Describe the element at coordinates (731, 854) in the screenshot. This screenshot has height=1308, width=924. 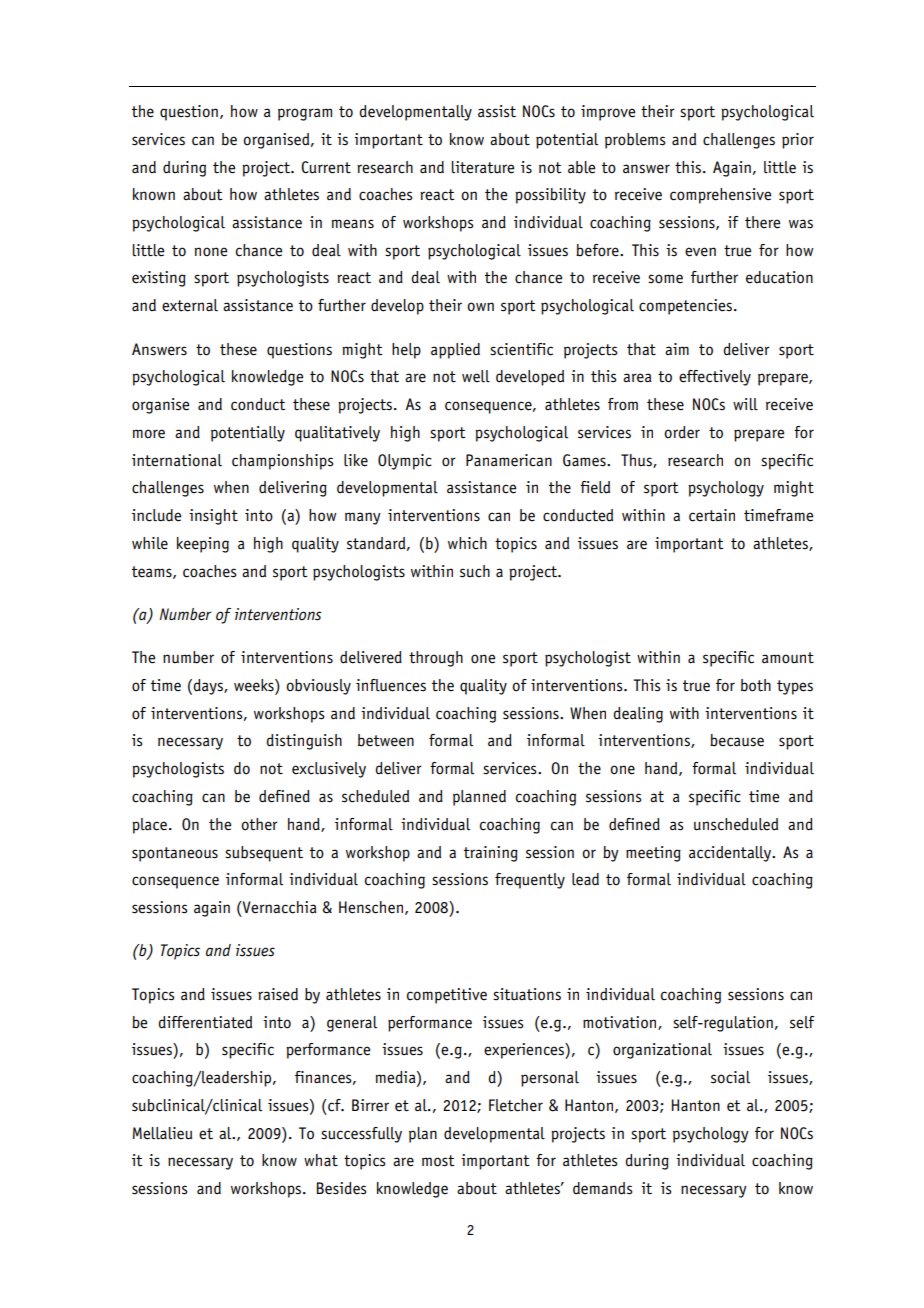
I see `accidentally` at that location.
